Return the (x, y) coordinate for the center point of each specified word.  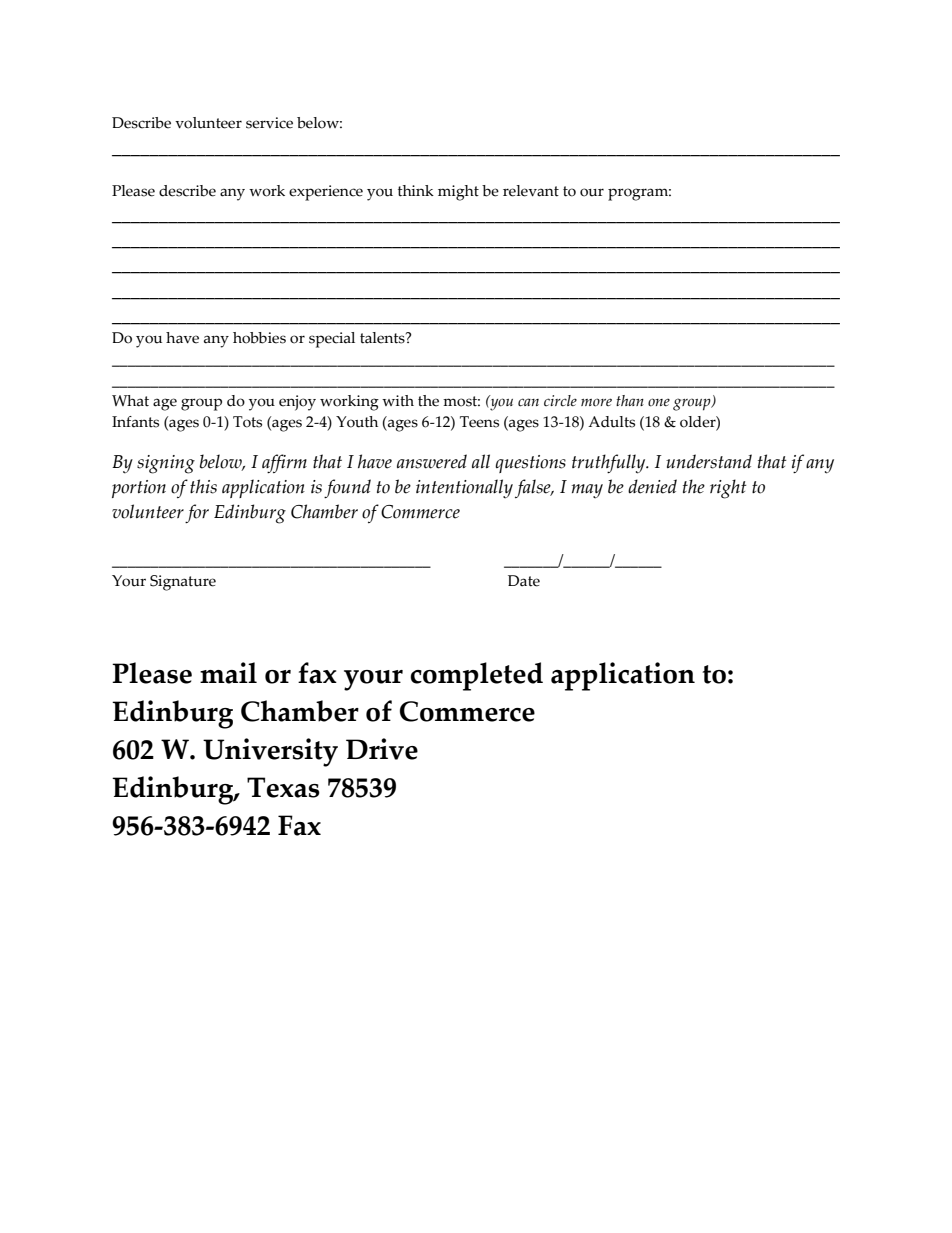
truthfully (610, 464)
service (269, 123)
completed (476, 676)
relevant (531, 191)
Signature (183, 583)
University (270, 752)
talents (383, 338)
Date (524, 581)
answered (432, 461)
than (630, 400)
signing (166, 464)
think (416, 191)
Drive (382, 749)
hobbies (259, 338)
